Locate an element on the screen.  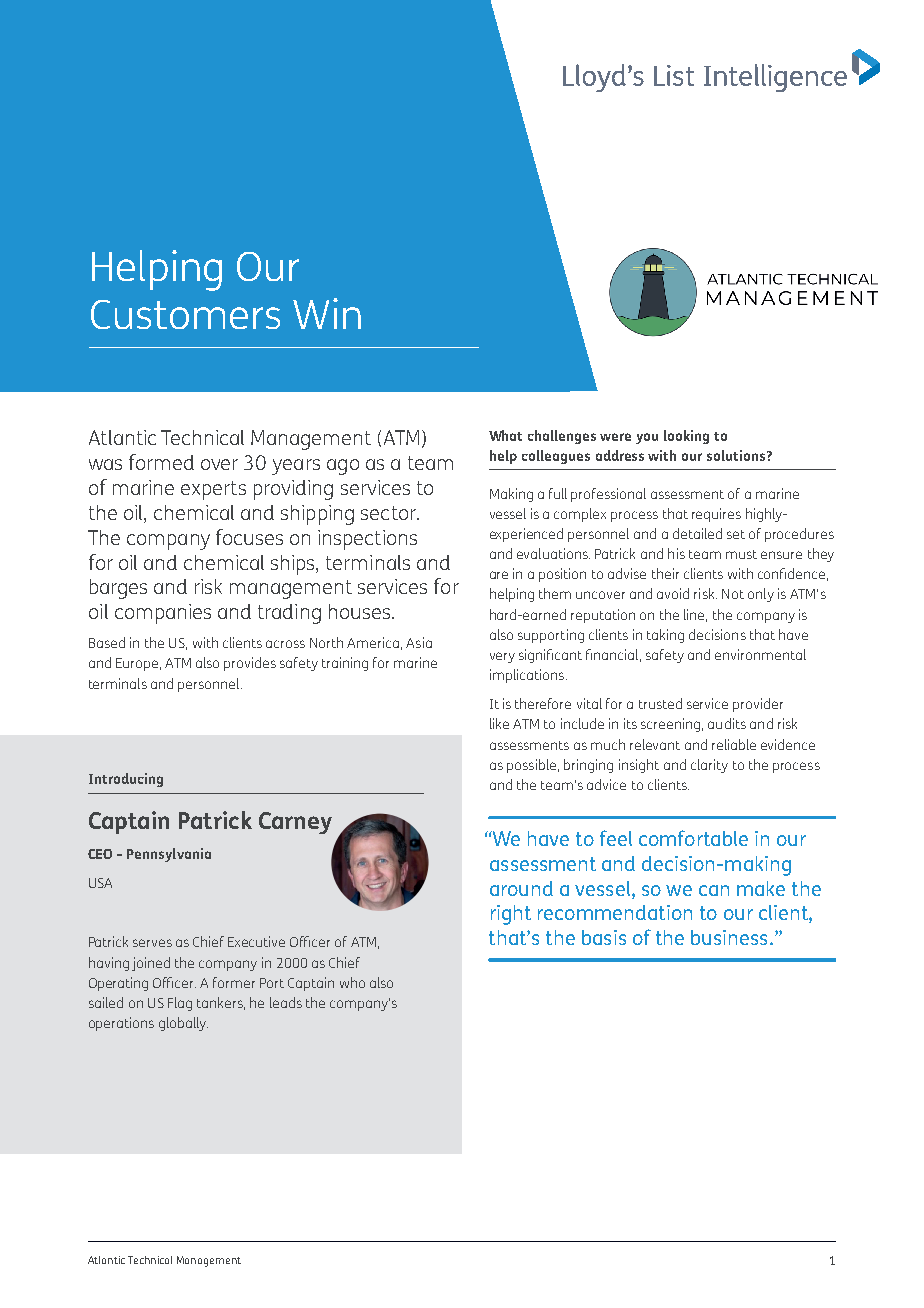
business is located at coordinates (729, 937).
